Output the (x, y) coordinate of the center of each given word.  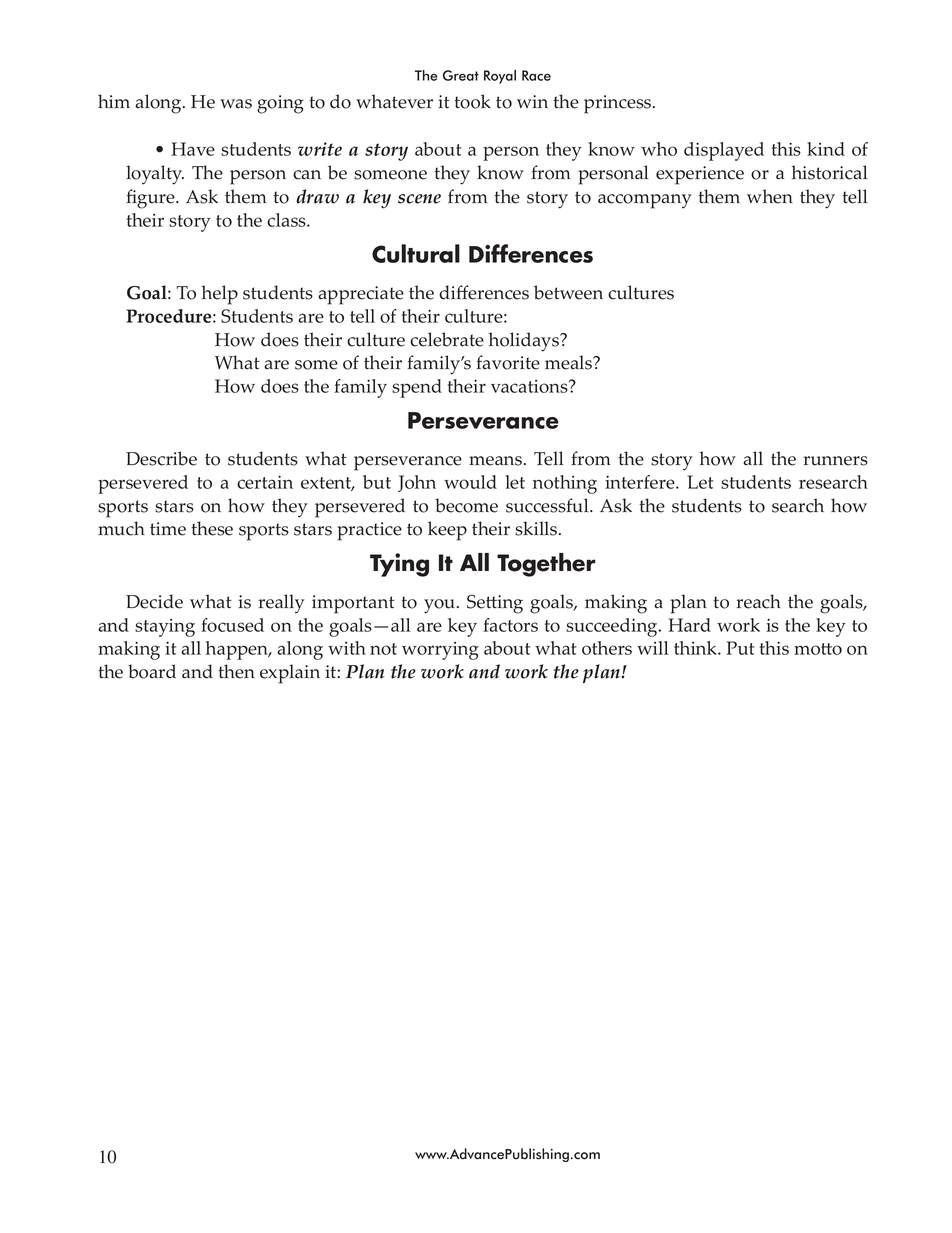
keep (447, 531)
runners (835, 461)
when (770, 196)
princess (619, 104)
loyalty (155, 175)
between (568, 292)
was (236, 104)
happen (238, 650)
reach (758, 601)
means (497, 461)
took (472, 101)
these (212, 528)
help (220, 295)
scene (419, 199)
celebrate (447, 339)
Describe (161, 458)
